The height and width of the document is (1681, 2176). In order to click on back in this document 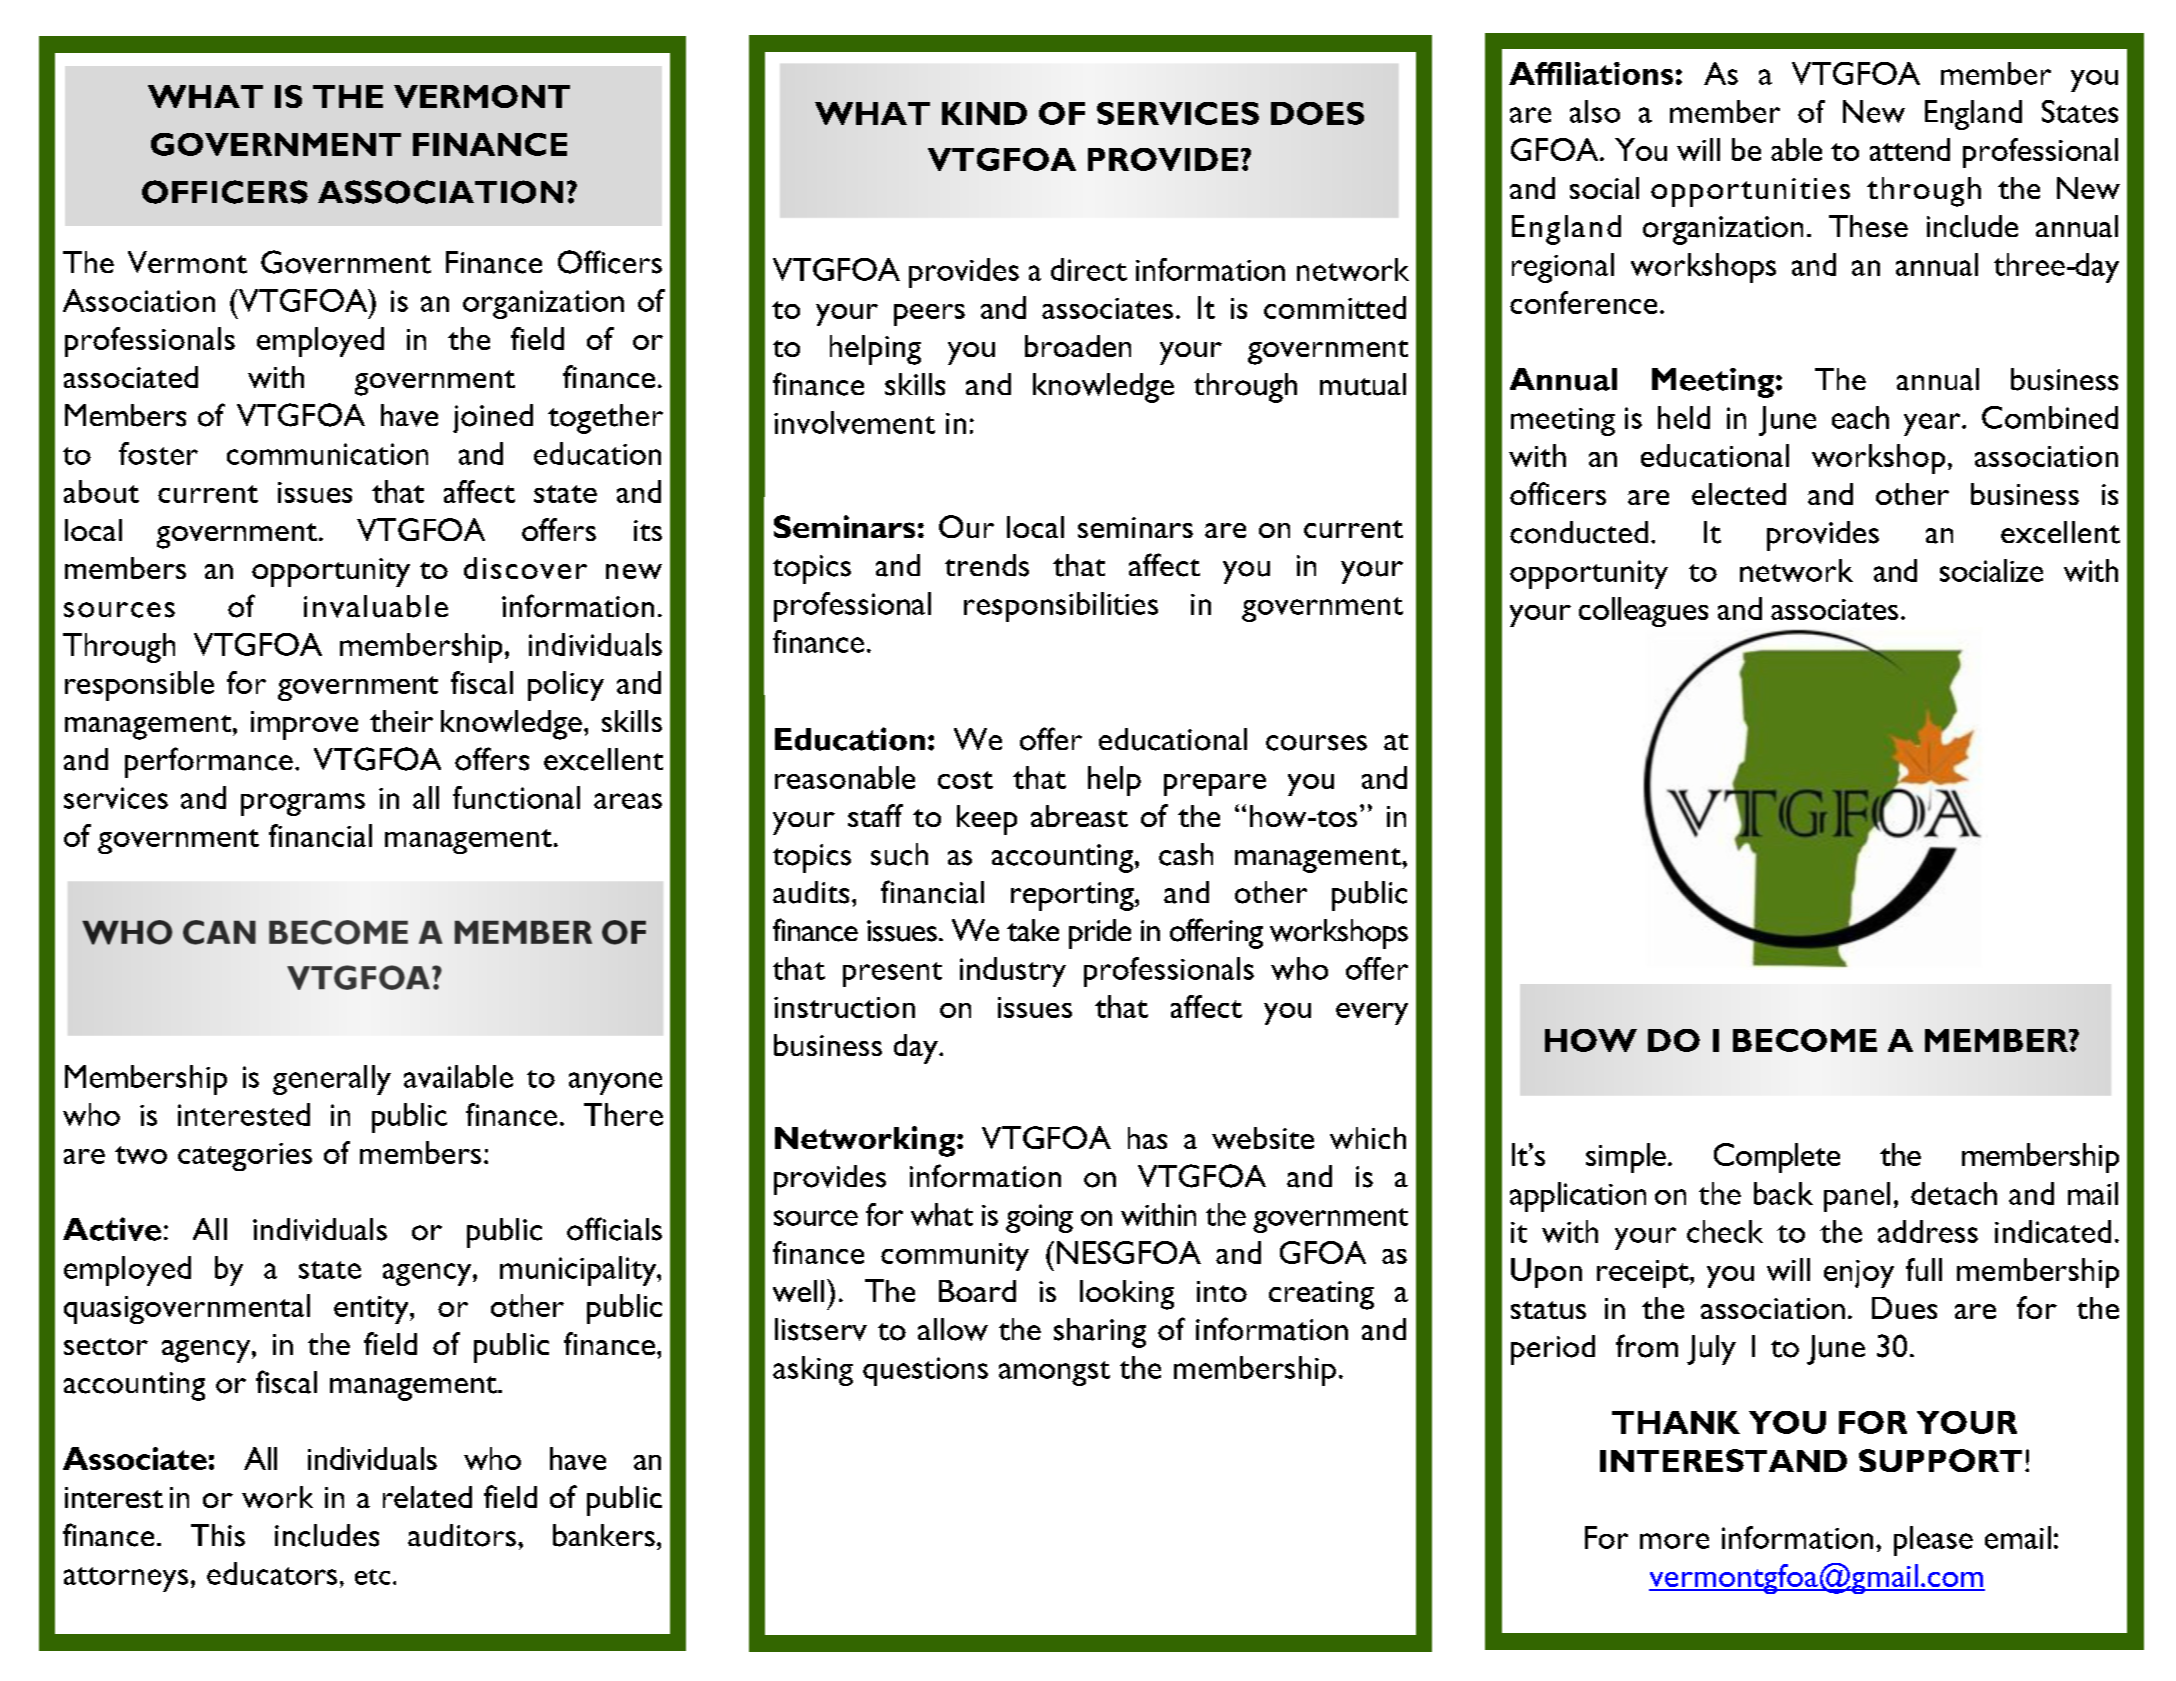, I will do `click(1783, 1193)`.
